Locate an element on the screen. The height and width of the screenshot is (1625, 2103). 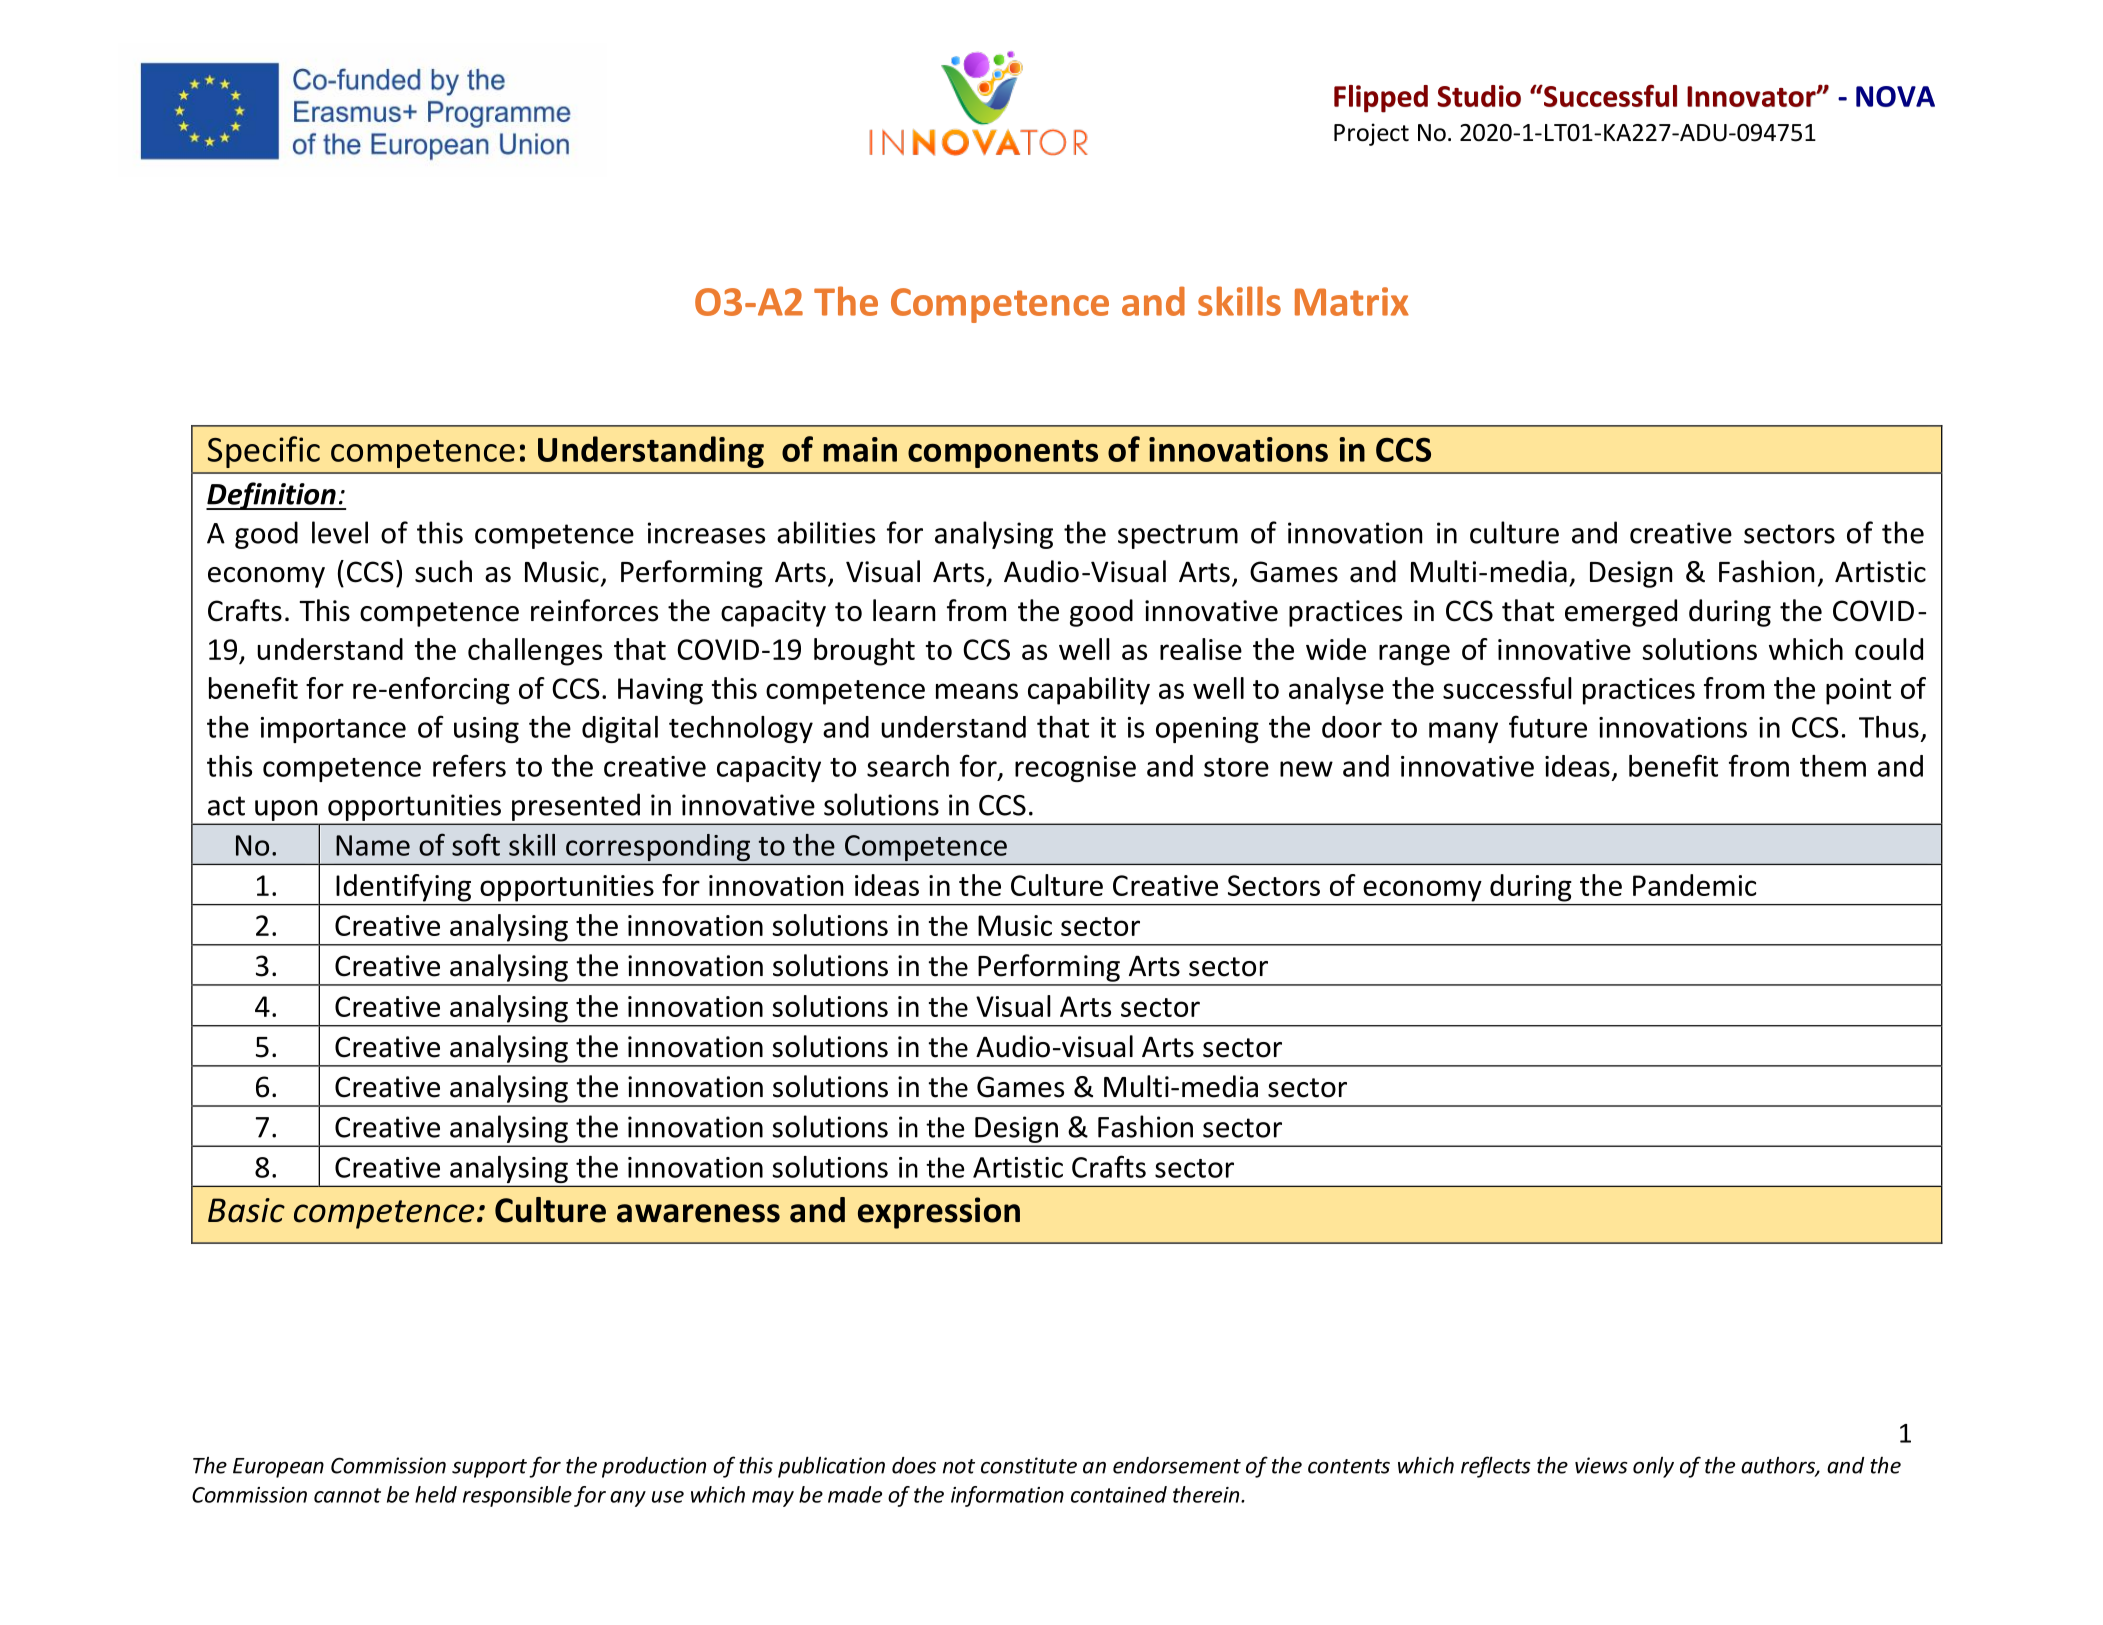
Definition is located at coordinates (272, 496).
